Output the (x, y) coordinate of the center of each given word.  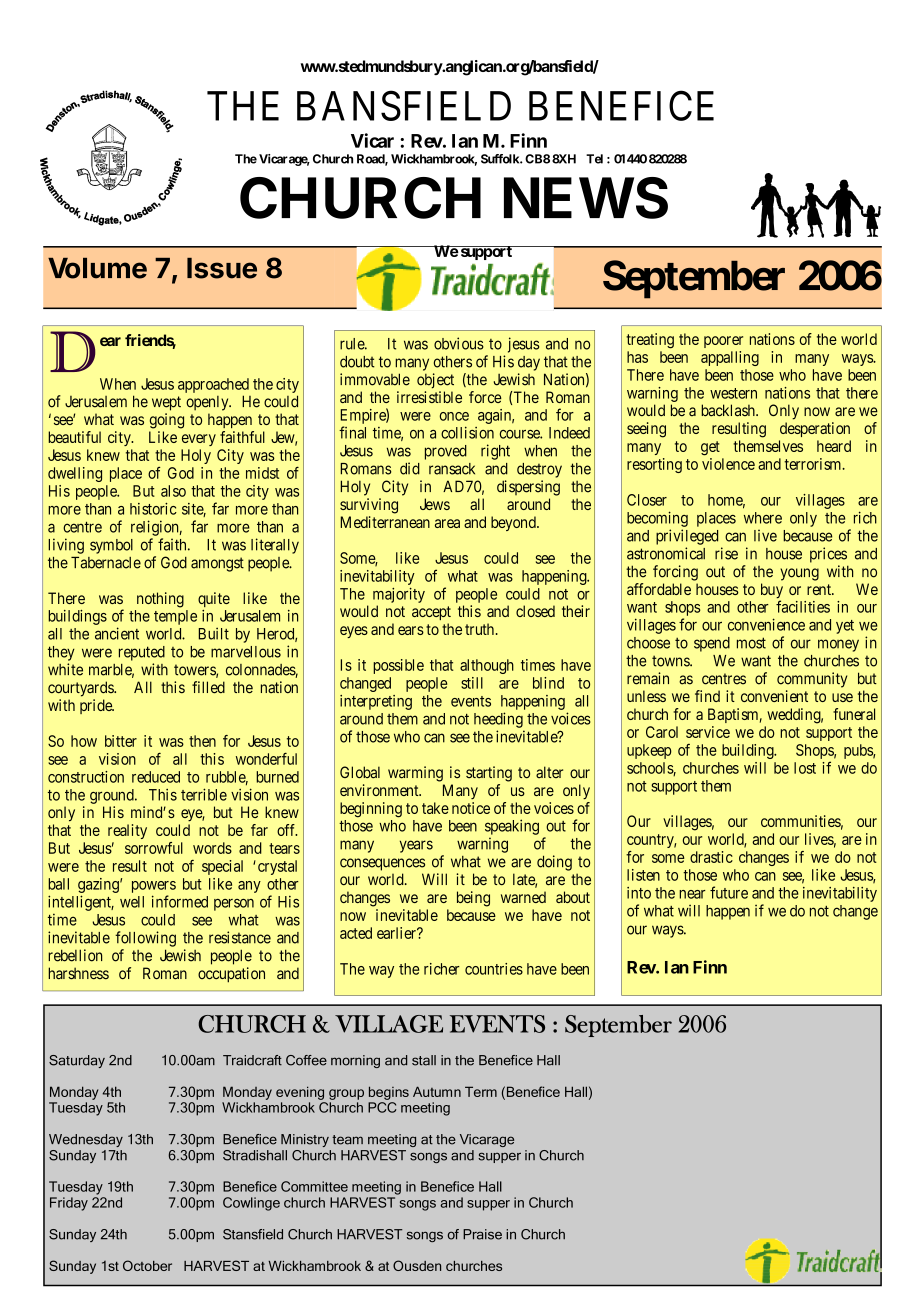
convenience (766, 624)
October (147, 1265)
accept (431, 613)
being (473, 899)
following (145, 939)
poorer (723, 342)
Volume (97, 268)
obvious (459, 343)
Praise (482, 1234)
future (729, 892)
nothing (160, 600)
